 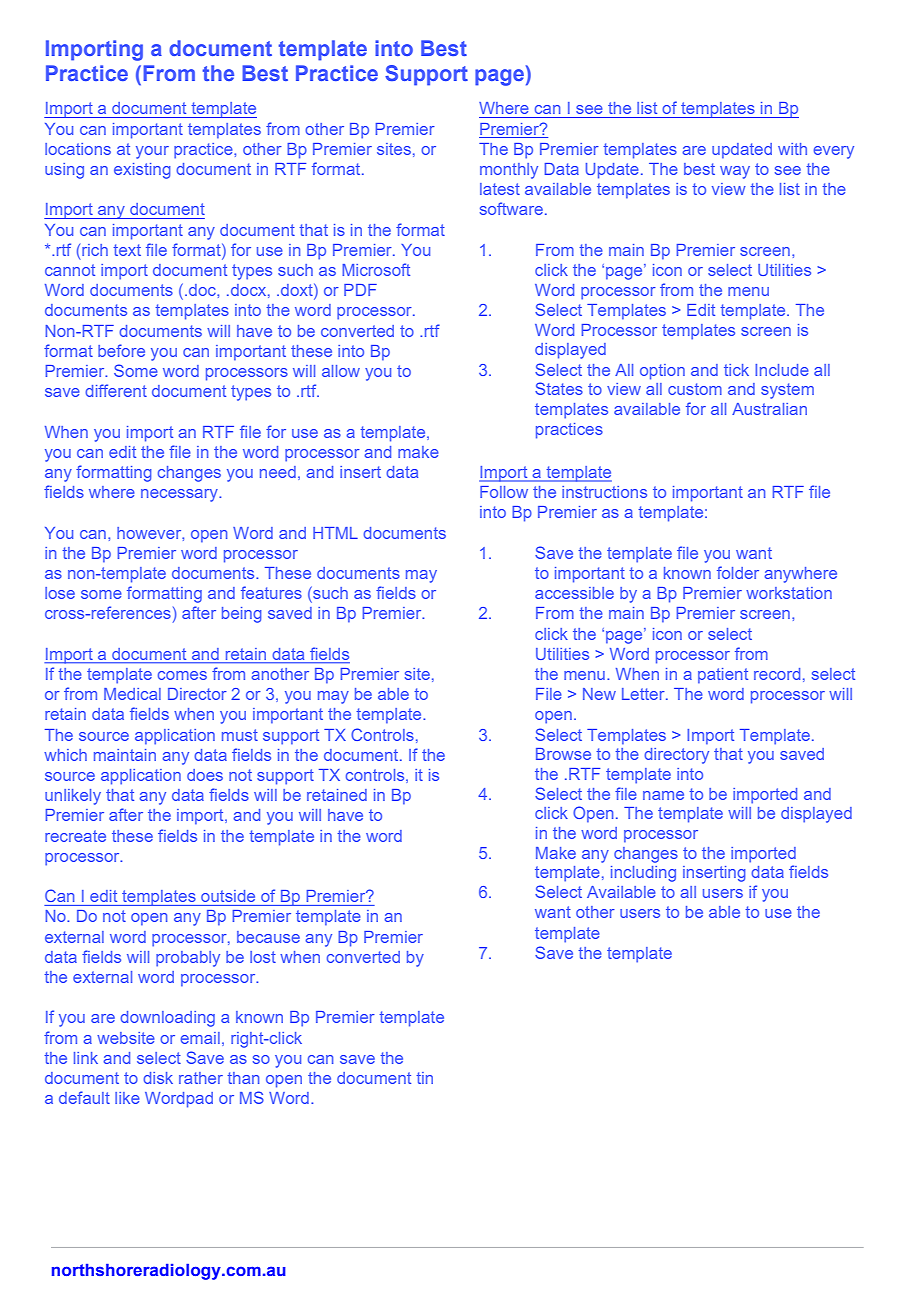 What do you see at coordinates (504, 492) in the screenshot?
I see `Follow` at bounding box center [504, 492].
